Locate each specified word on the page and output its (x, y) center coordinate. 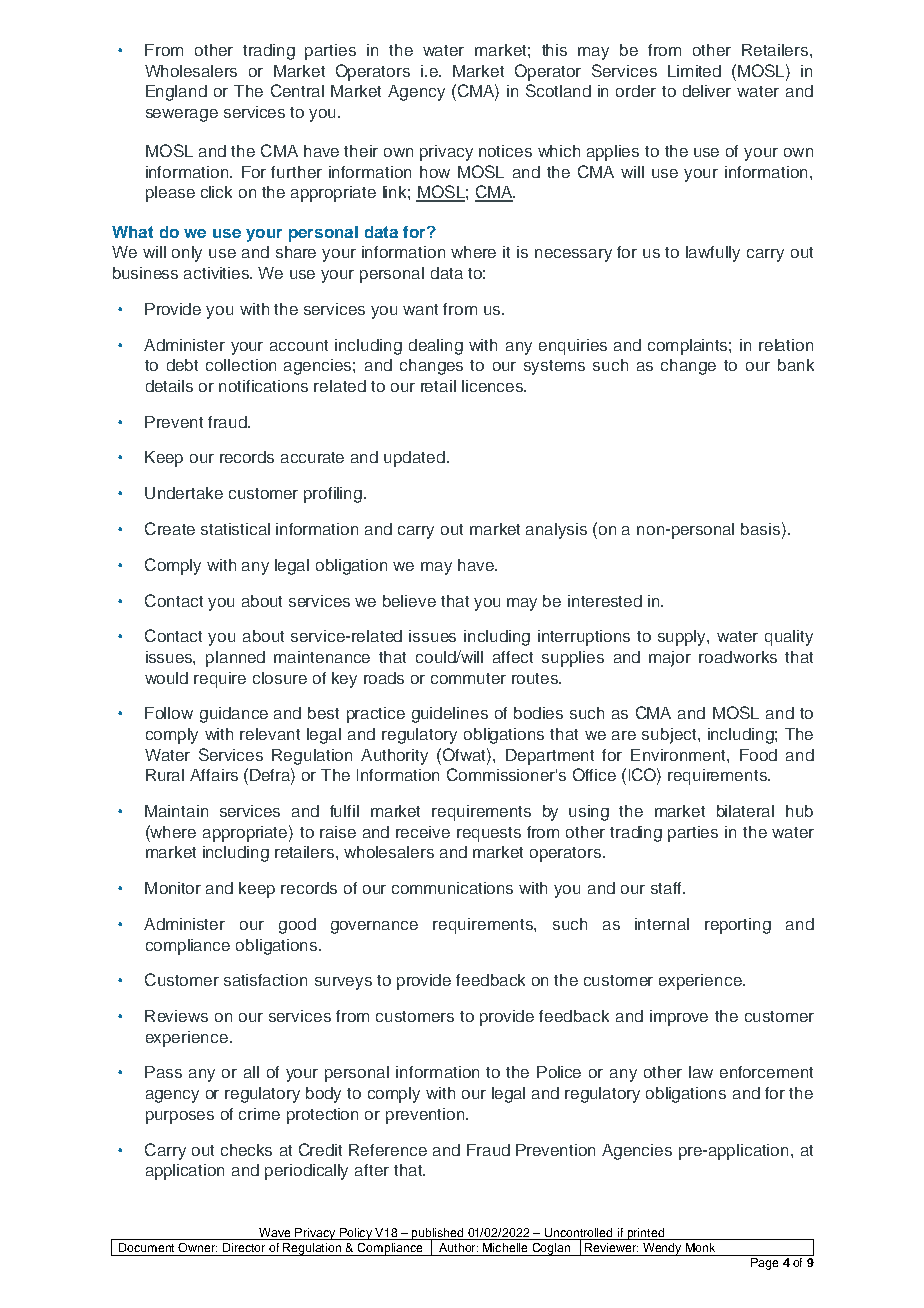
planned (235, 659)
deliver (707, 91)
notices (505, 151)
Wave (275, 1234)
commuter (468, 678)
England (176, 93)
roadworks (738, 657)
